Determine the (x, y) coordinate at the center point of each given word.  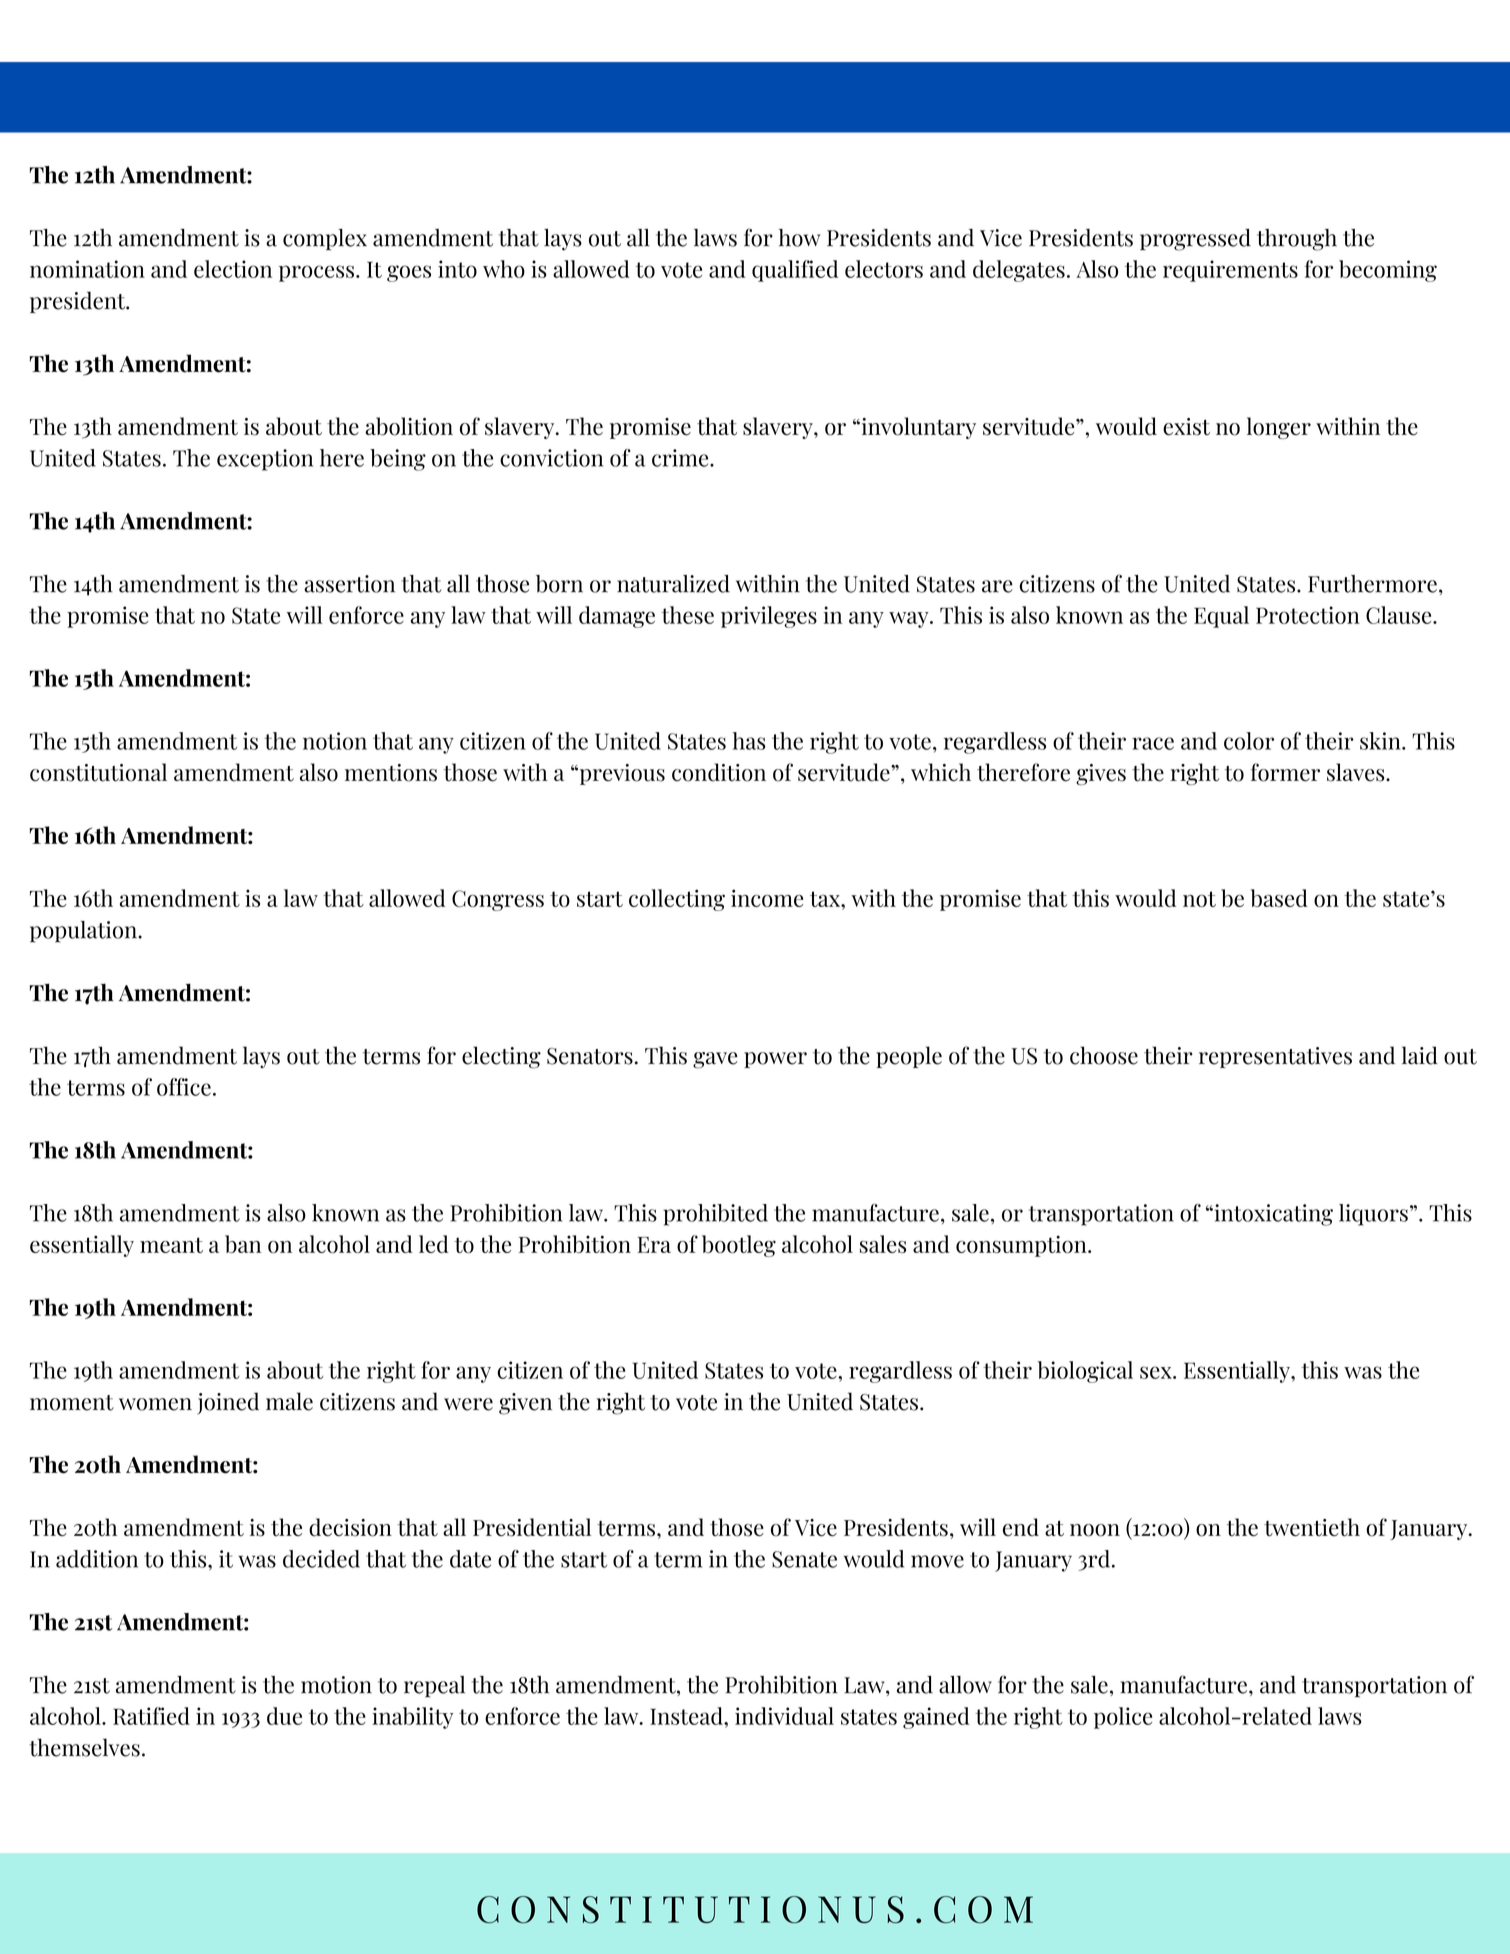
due (284, 1716)
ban (243, 1244)
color (1249, 741)
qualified (795, 271)
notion (335, 741)
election (233, 269)
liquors (1373, 1215)
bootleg (739, 1246)
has (749, 741)
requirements (1230, 271)
